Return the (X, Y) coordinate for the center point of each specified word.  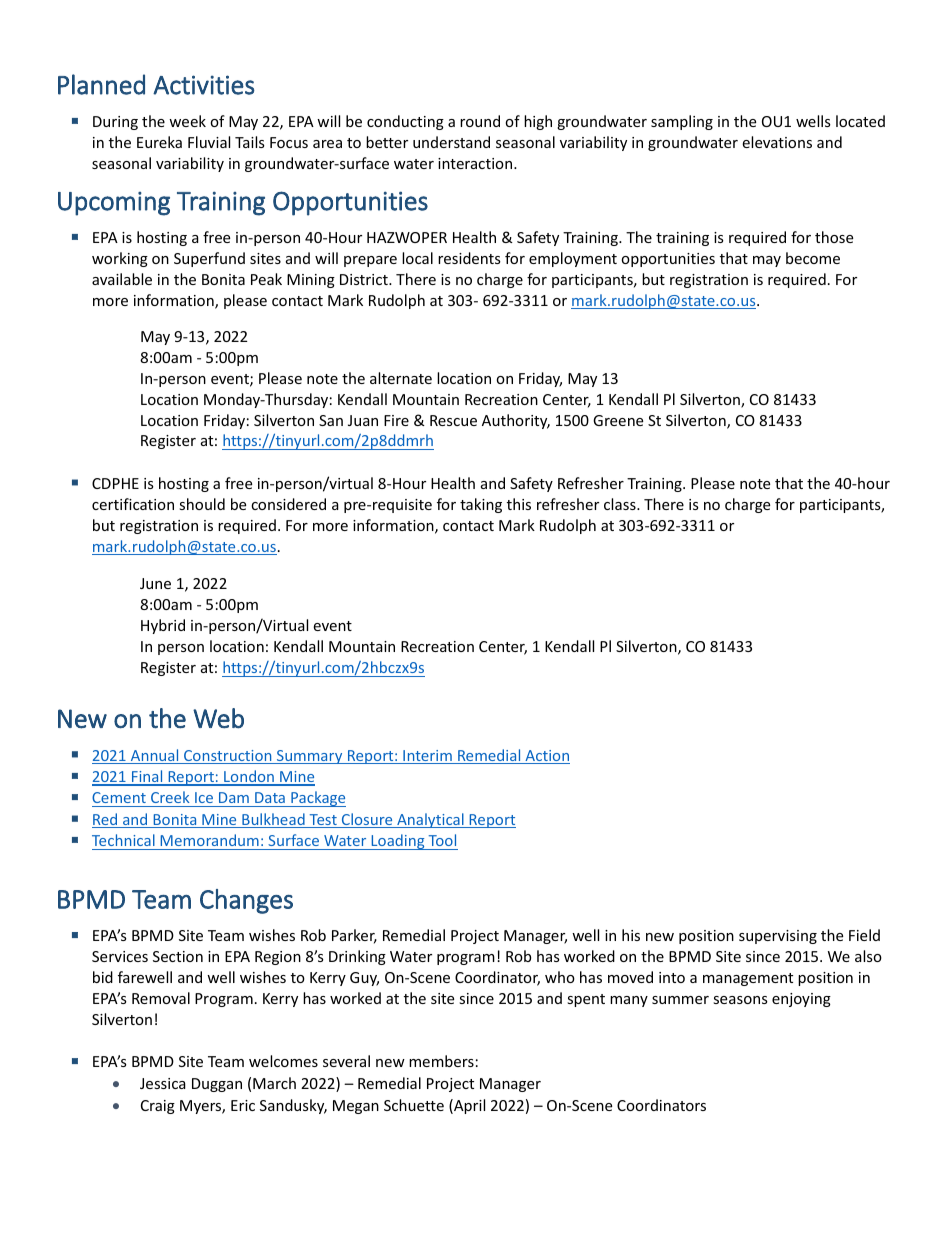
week (187, 121)
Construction (228, 757)
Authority (516, 421)
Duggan (217, 1085)
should (202, 504)
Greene (618, 420)
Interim (427, 757)
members (441, 1061)
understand (451, 142)
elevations (777, 142)
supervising (778, 937)
